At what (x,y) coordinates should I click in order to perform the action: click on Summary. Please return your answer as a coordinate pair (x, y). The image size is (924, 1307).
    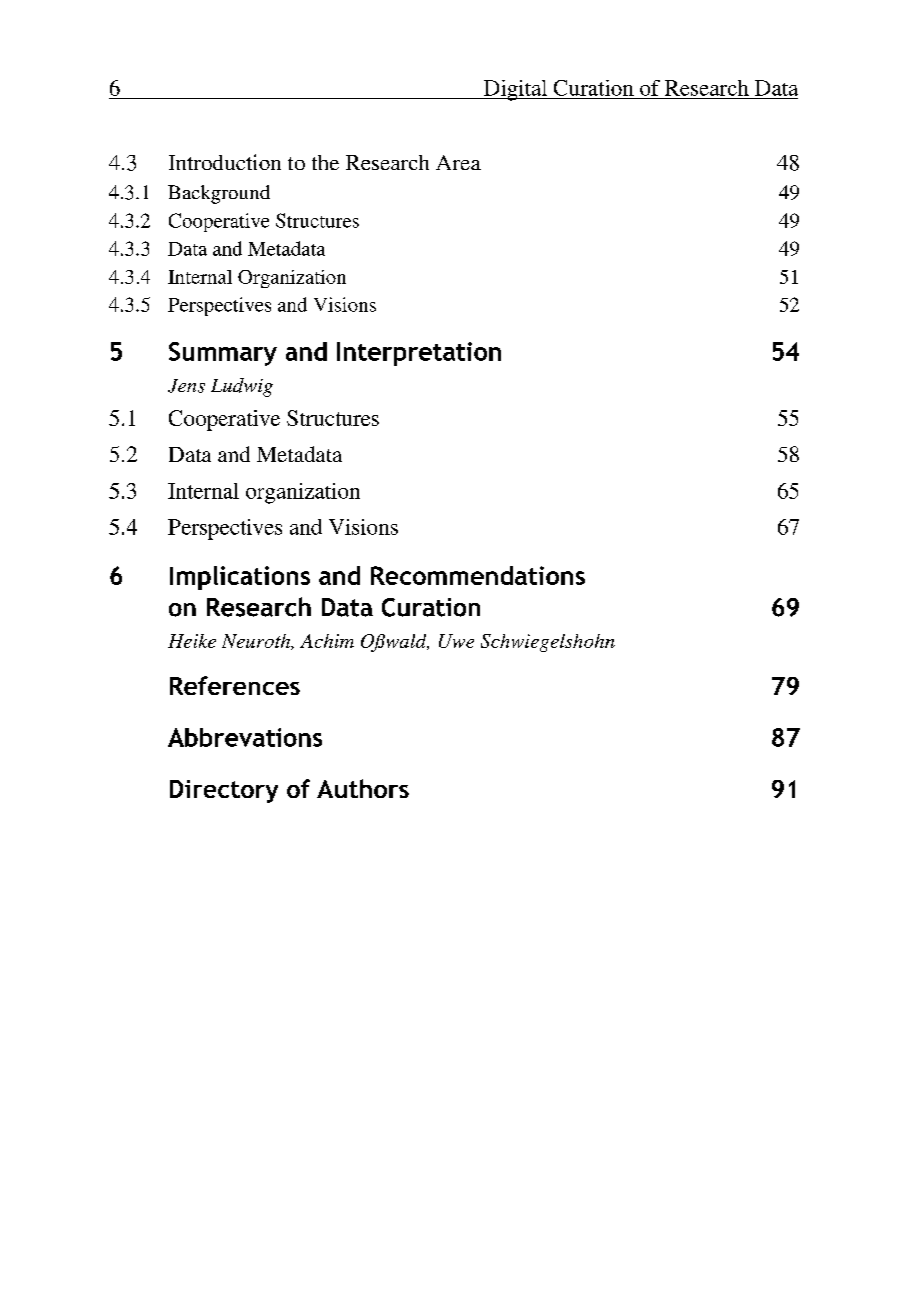
    Looking at the image, I should click on (223, 354).
